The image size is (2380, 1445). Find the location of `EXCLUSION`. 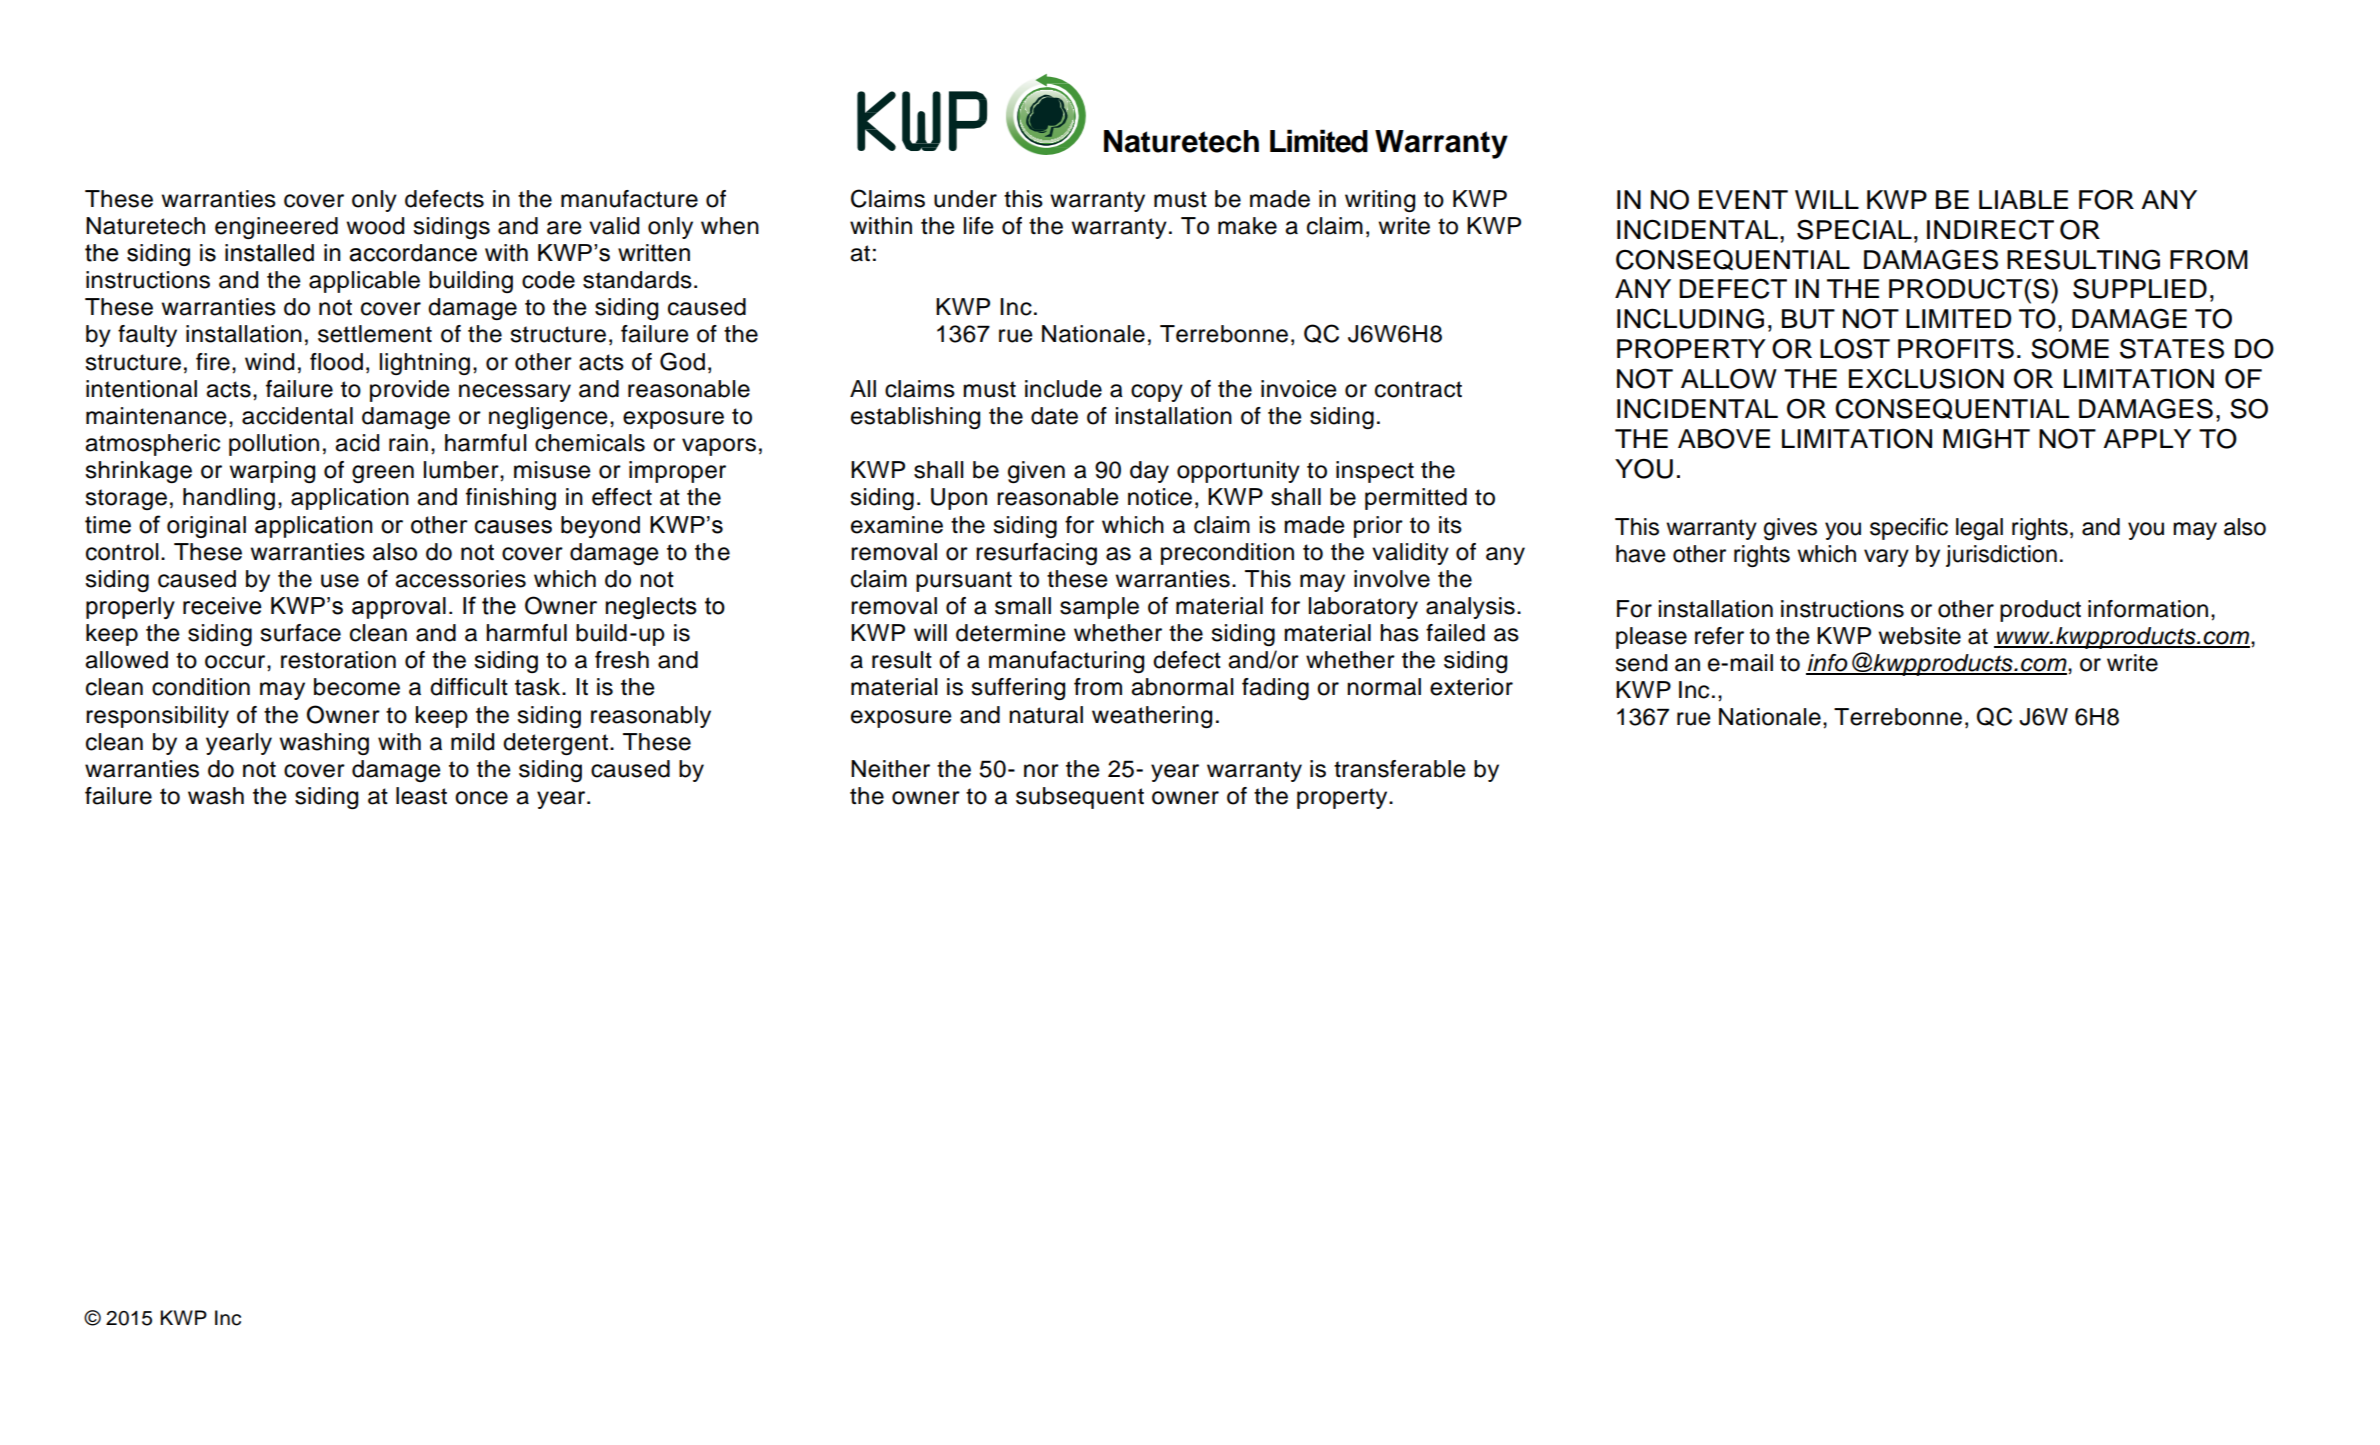

EXCLUSION is located at coordinates (1926, 378).
